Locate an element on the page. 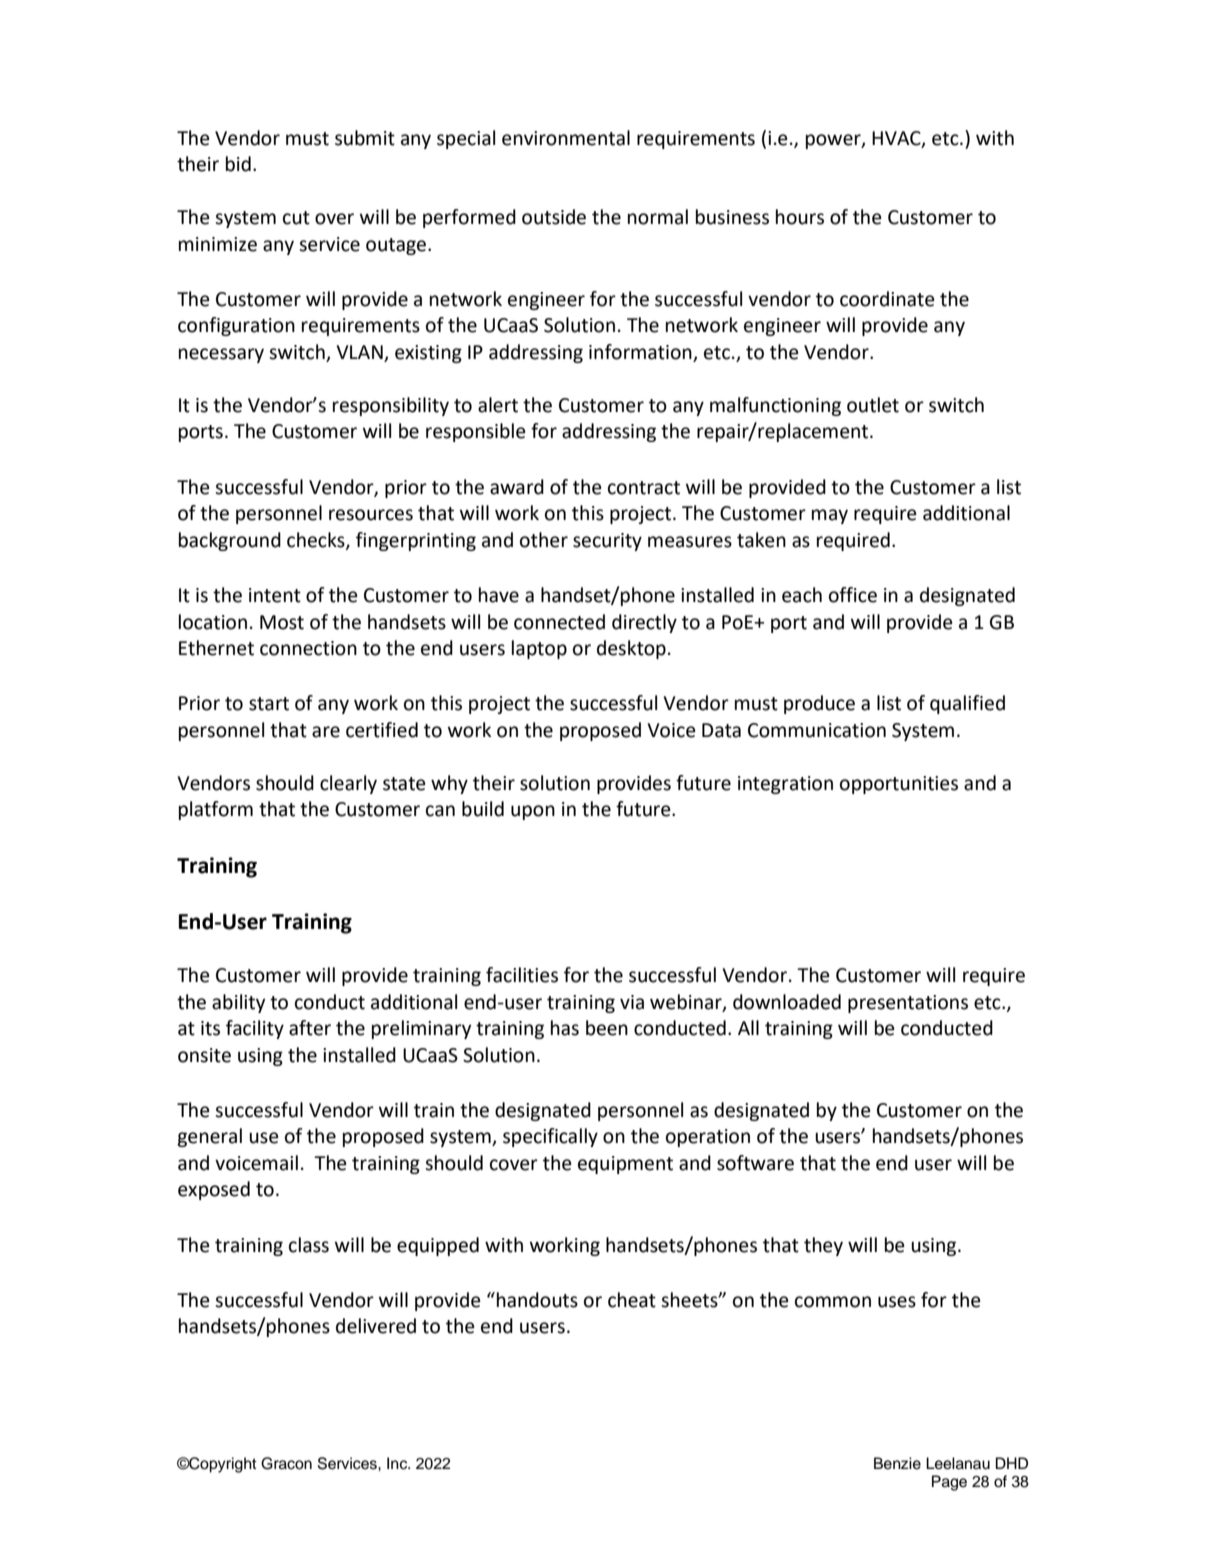 The image size is (1206, 1561). cut is located at coordinates (296, 218).
